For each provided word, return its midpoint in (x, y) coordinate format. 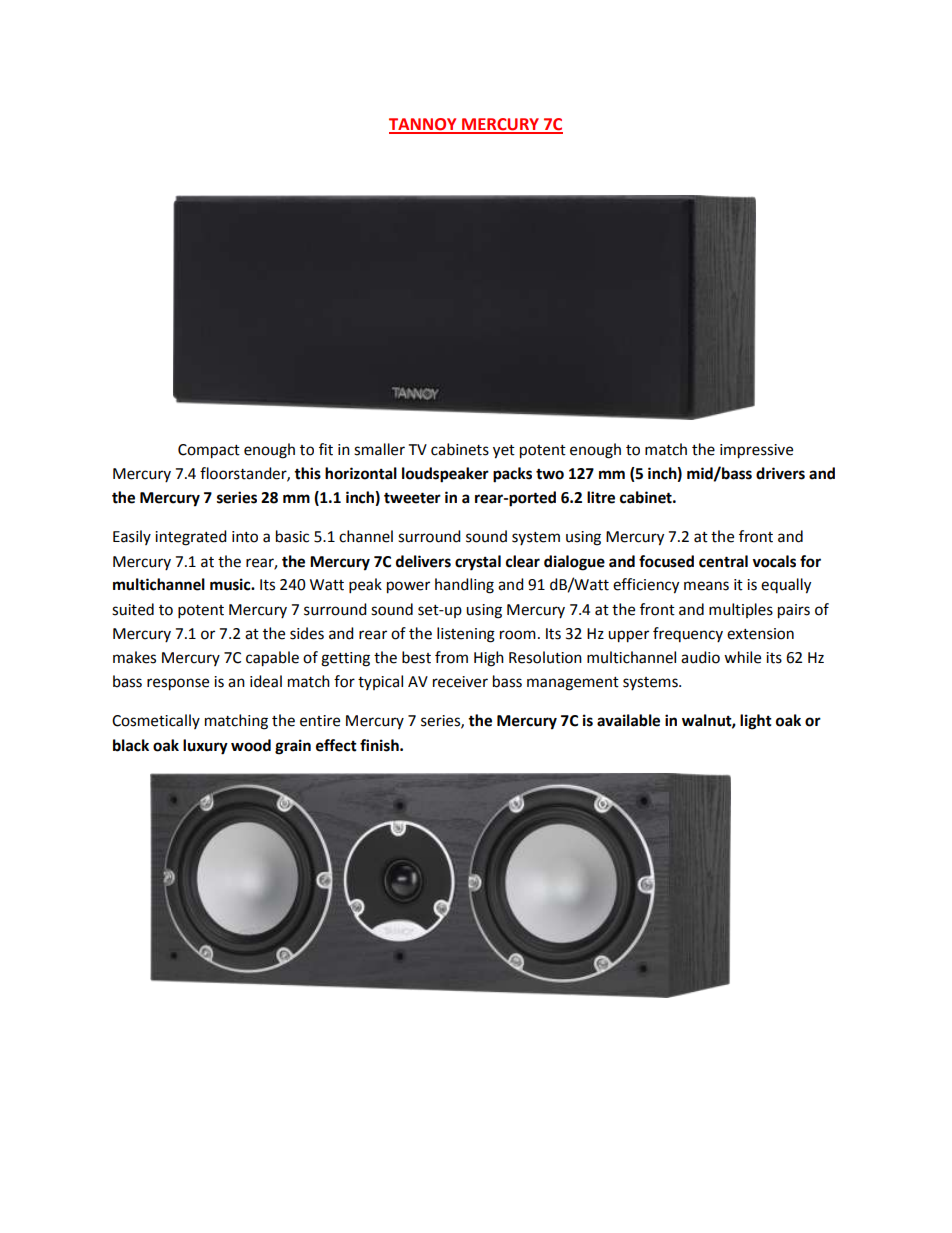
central (723, 561)
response (178, 684)
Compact (209, 451)
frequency (688, 634)
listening (466, 635)
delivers (423, 561)
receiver (460, 682)
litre (601, 497)
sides (307, 633)
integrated (191, 538)
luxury (205, 747)
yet (504, 452)
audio (700, 657)
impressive (756, 451)
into (245, 537)
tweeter (412, 498)
